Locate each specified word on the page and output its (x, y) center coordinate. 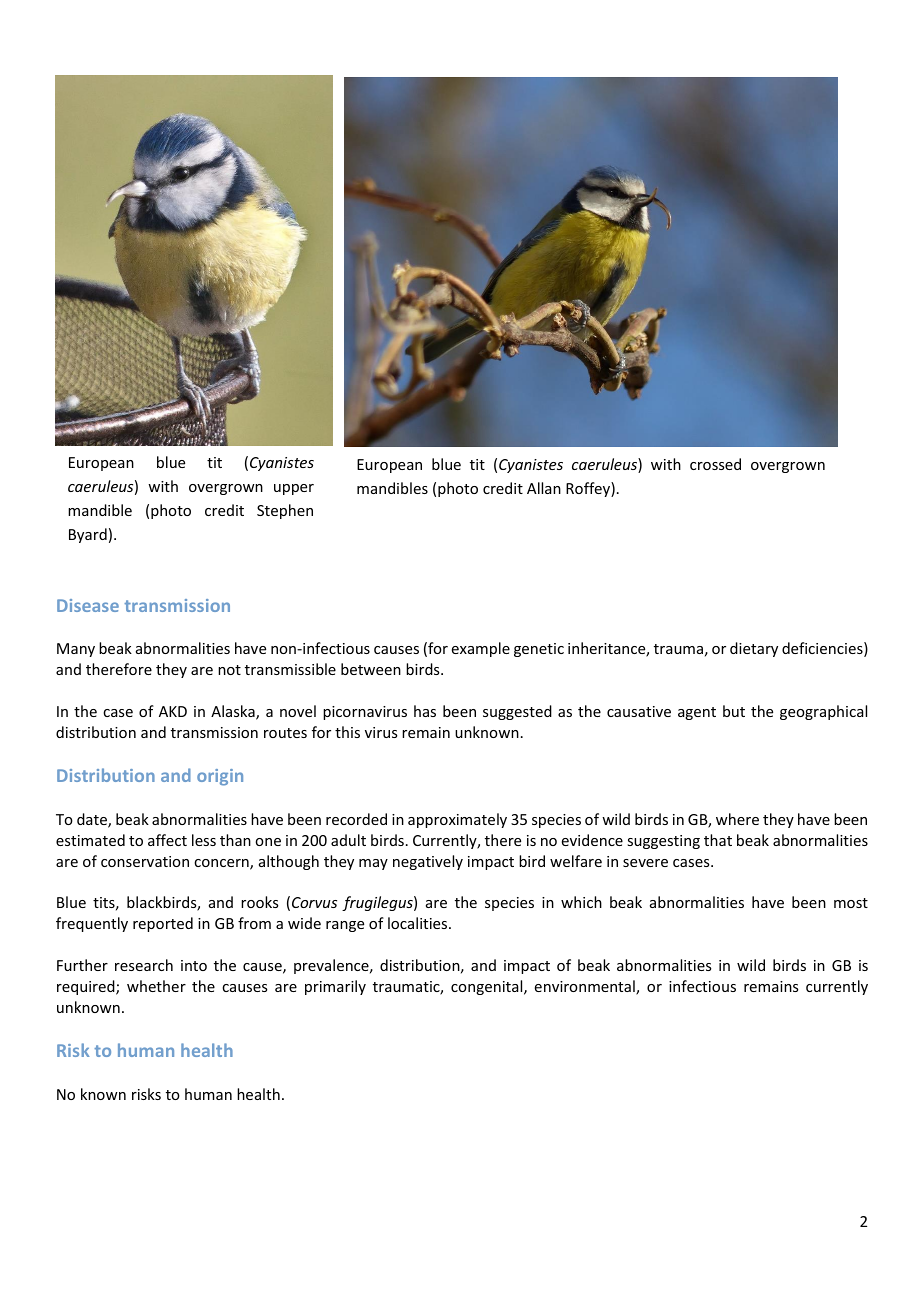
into (194, 965)
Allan (544, 488)
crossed (715, 464)
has (425, 711)
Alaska (234, 712)
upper (294, 489)
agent (697, 713)
